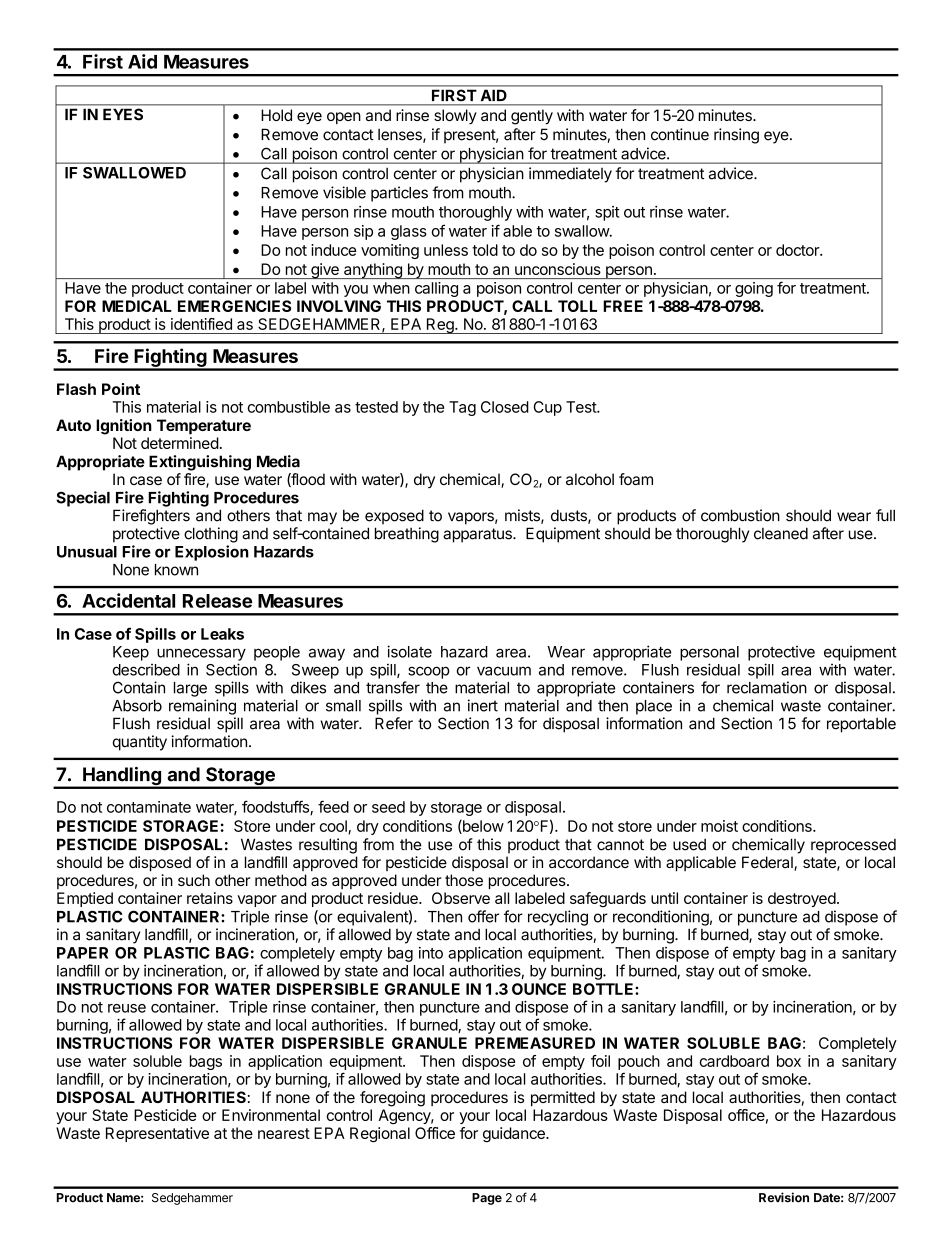  I want to click on Extinguishing, so click(200, 463).
